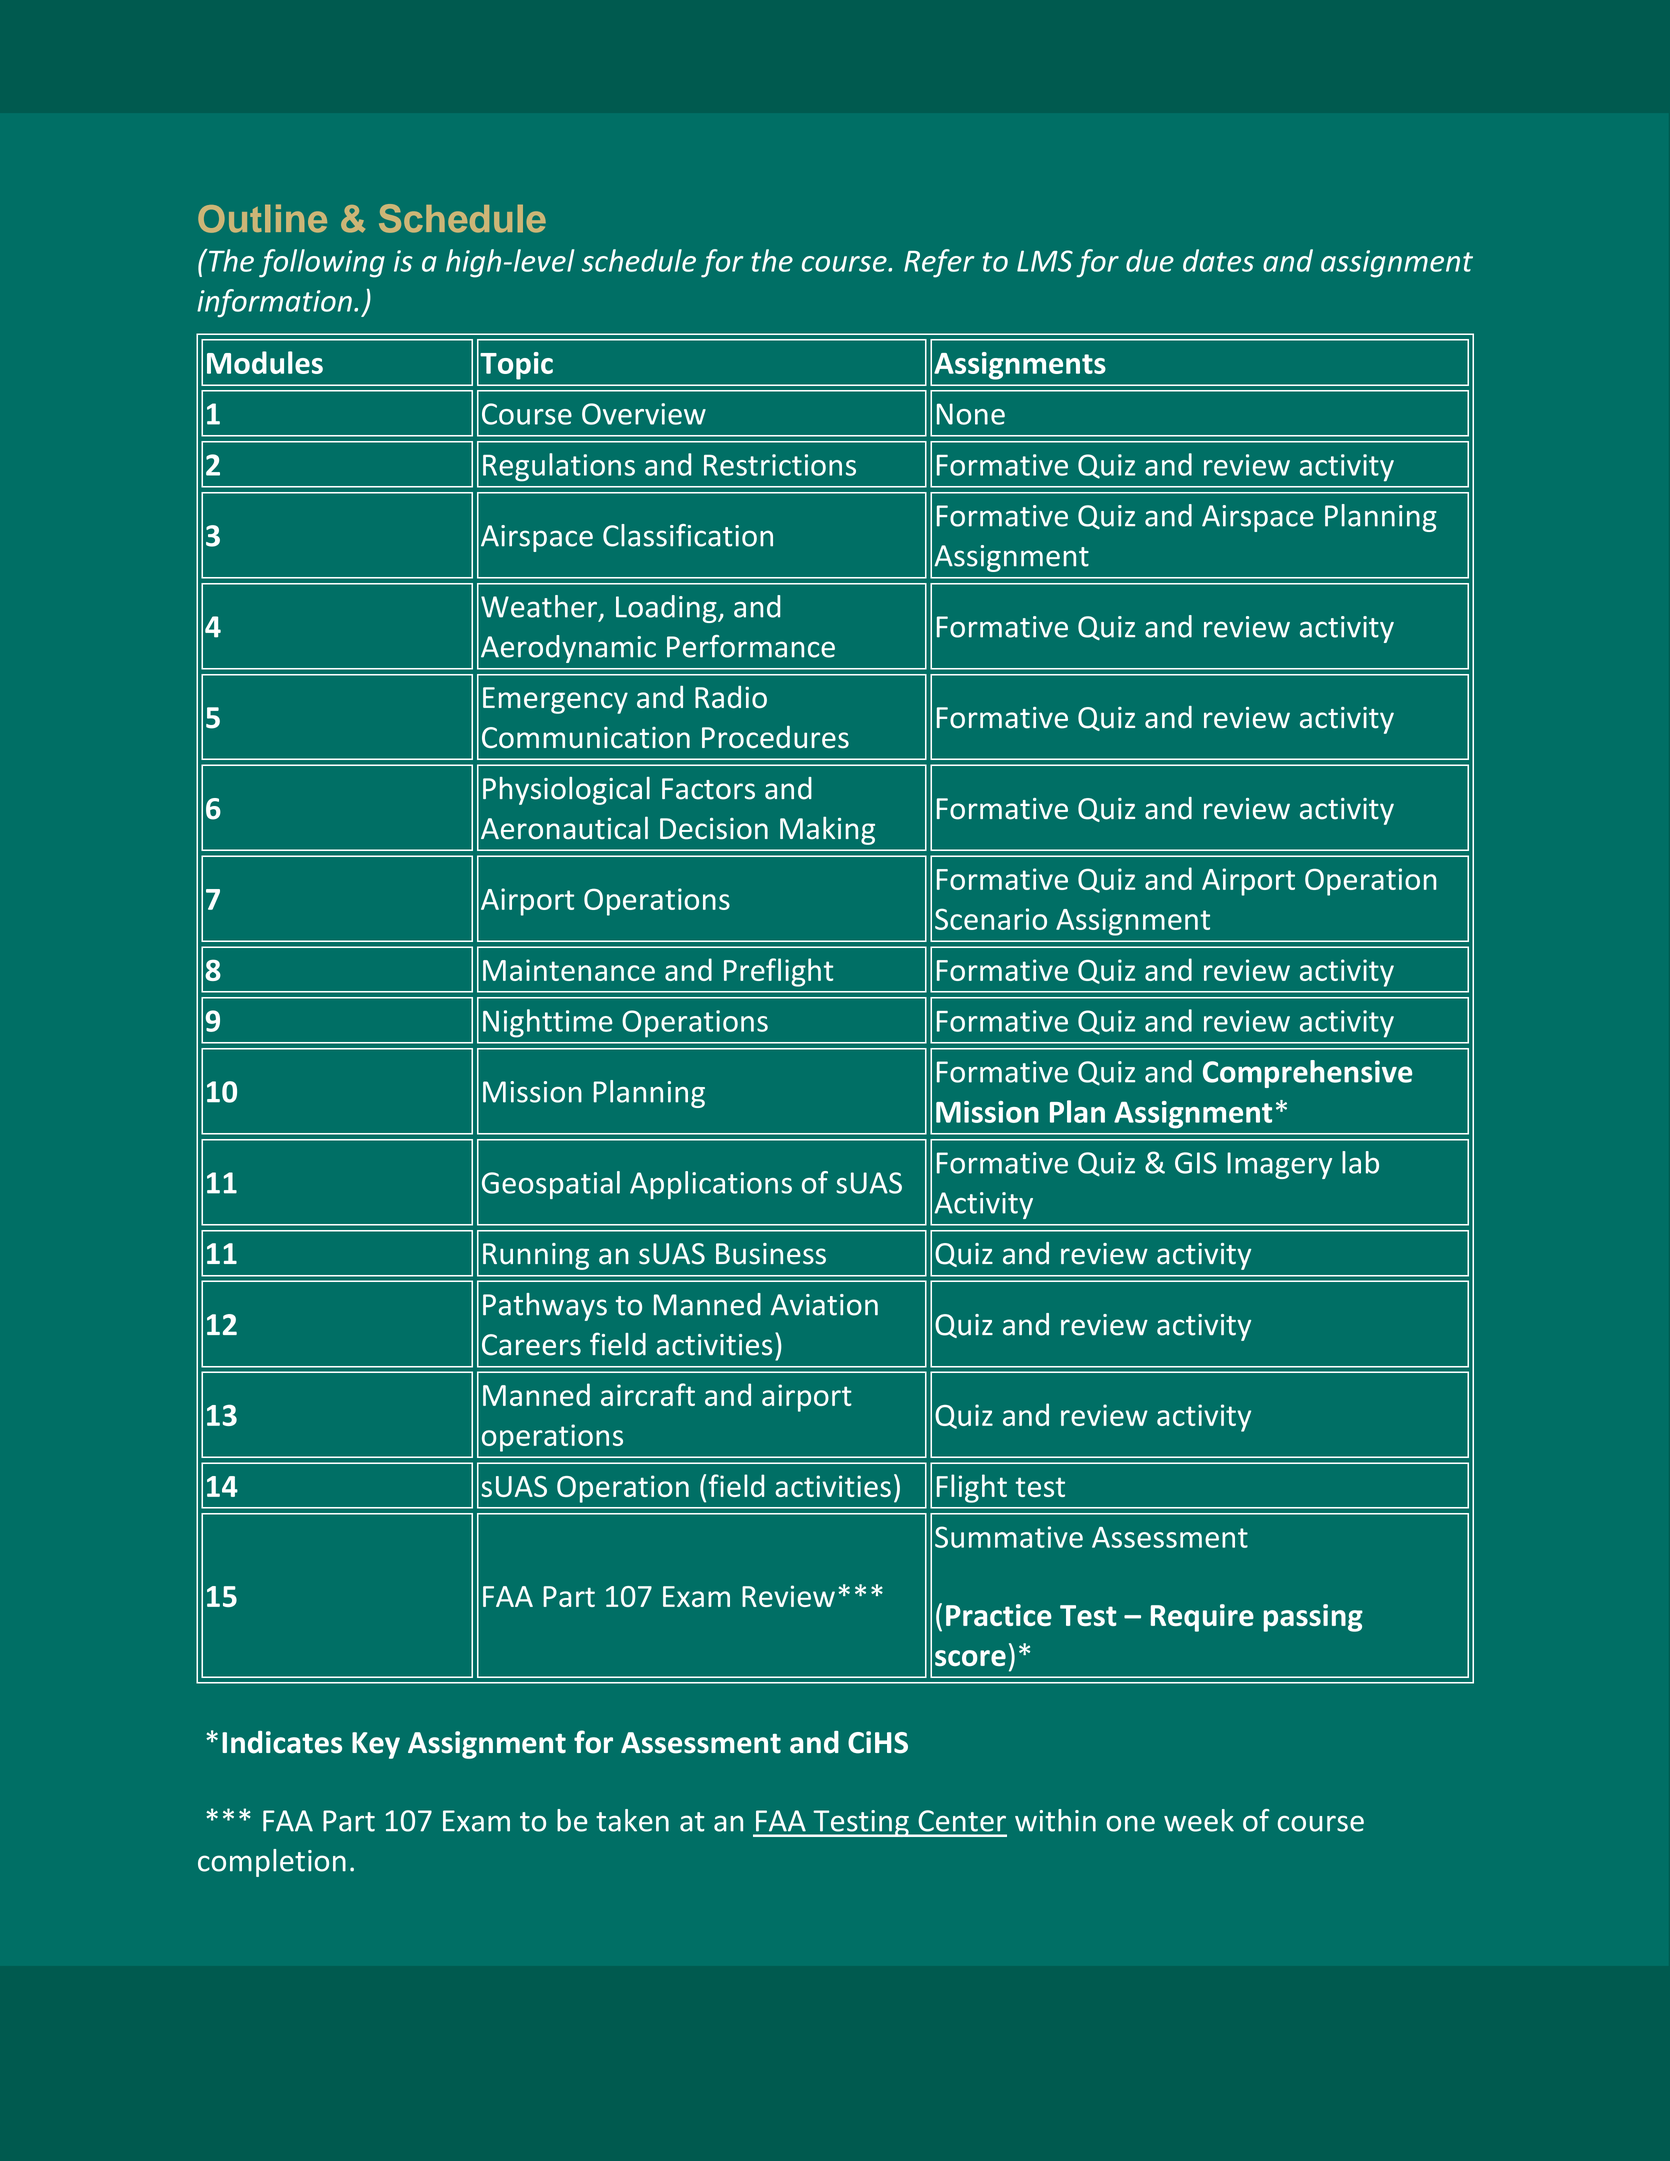  I want to click on Key, so click(376, 1745).
